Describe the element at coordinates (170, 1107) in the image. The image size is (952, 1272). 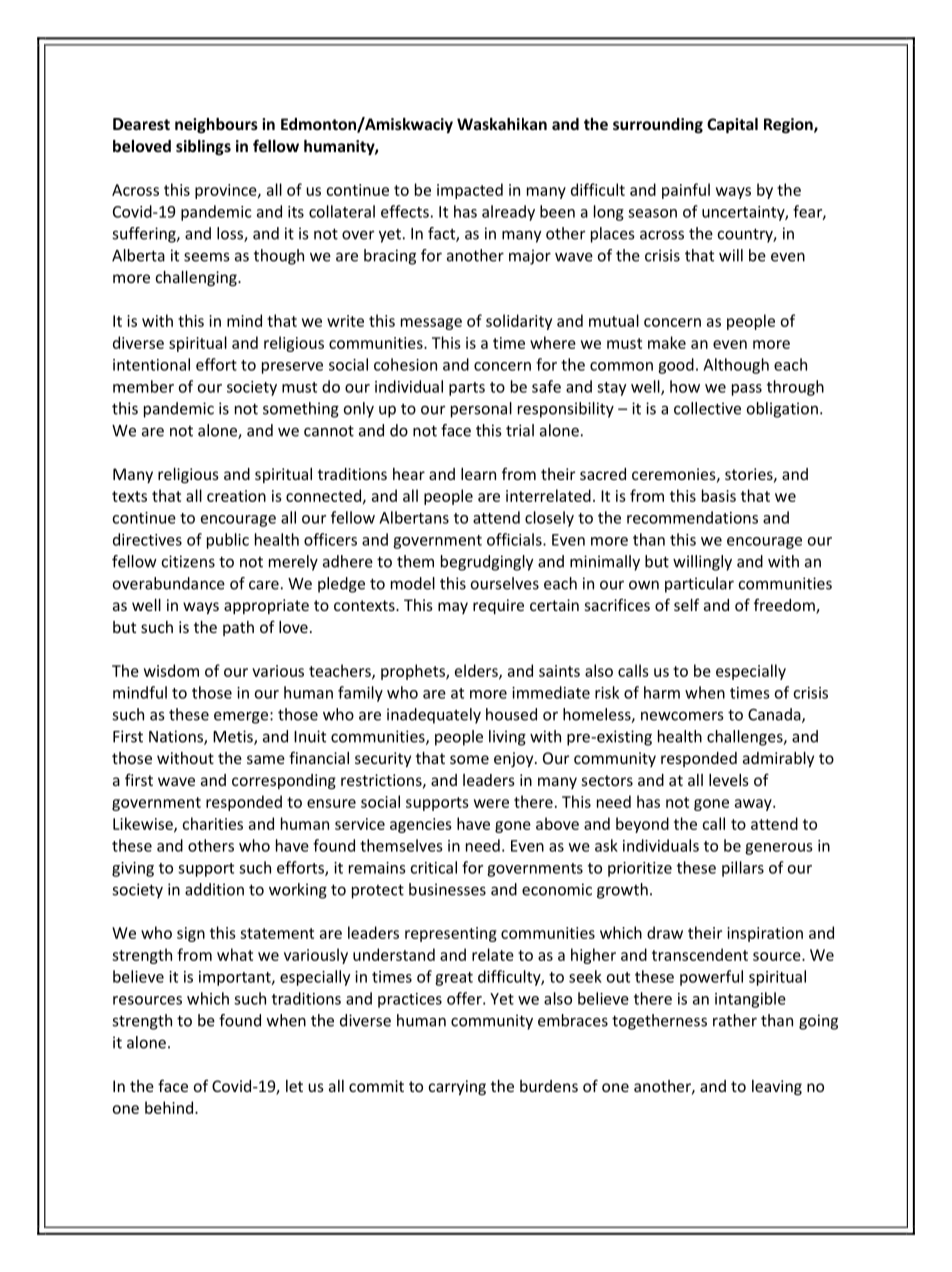
I see `behind` at that location.
